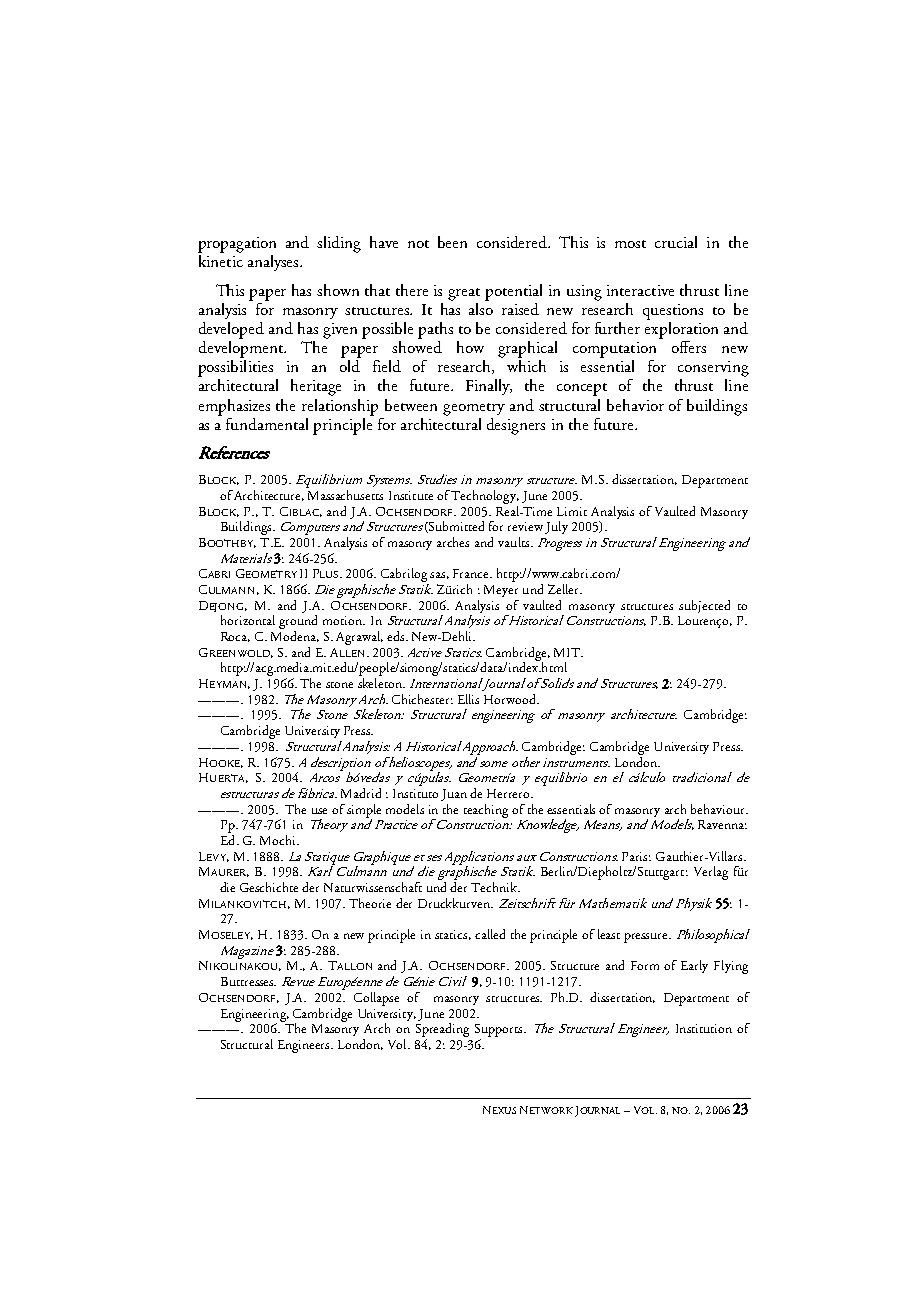 The height and width of the screenshot is (1308, 924). I want to click on analyses, so click(274, 263).
